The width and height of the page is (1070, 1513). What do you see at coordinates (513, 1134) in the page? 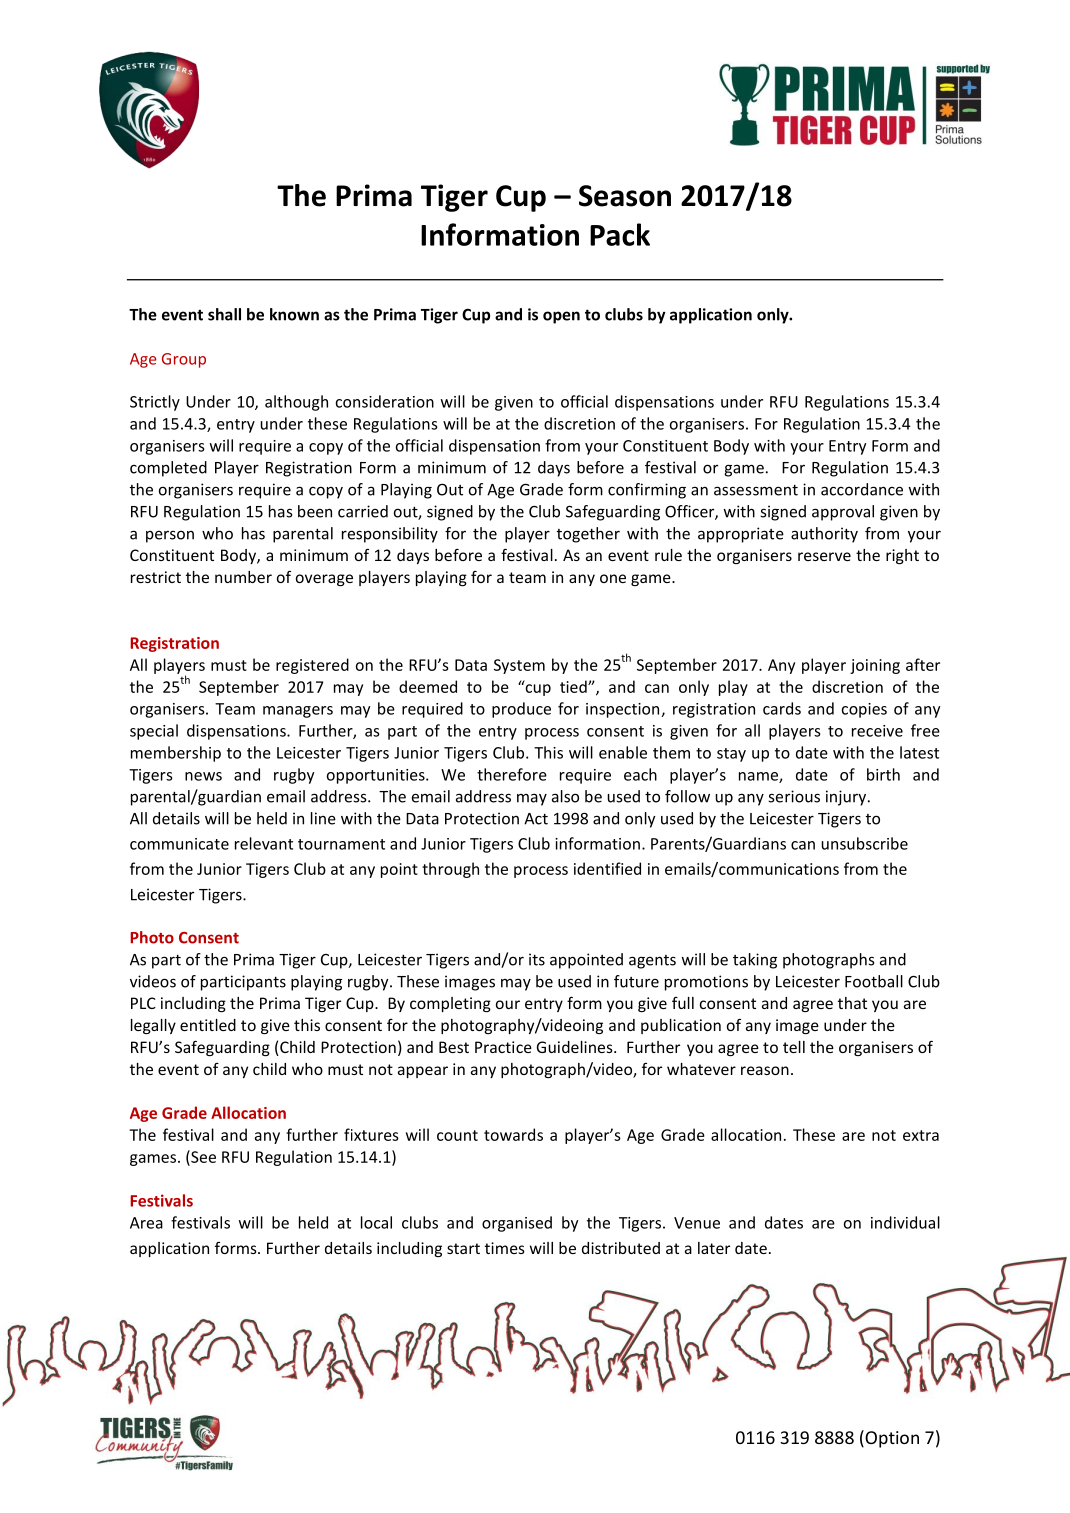
I see `towards` at bounding box center [513, 1134].
